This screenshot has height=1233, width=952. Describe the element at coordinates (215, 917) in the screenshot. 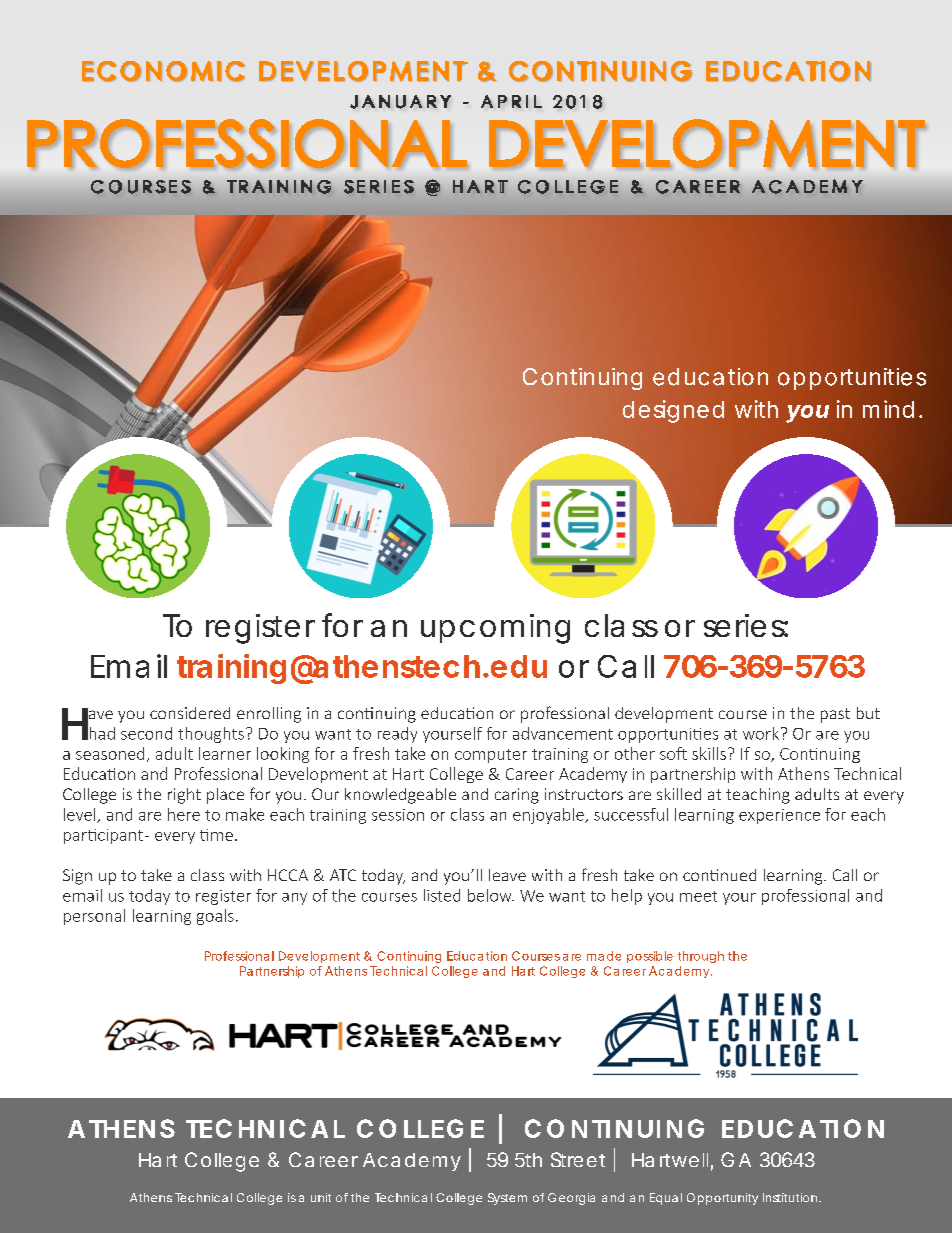

I see `goals` at that location.
